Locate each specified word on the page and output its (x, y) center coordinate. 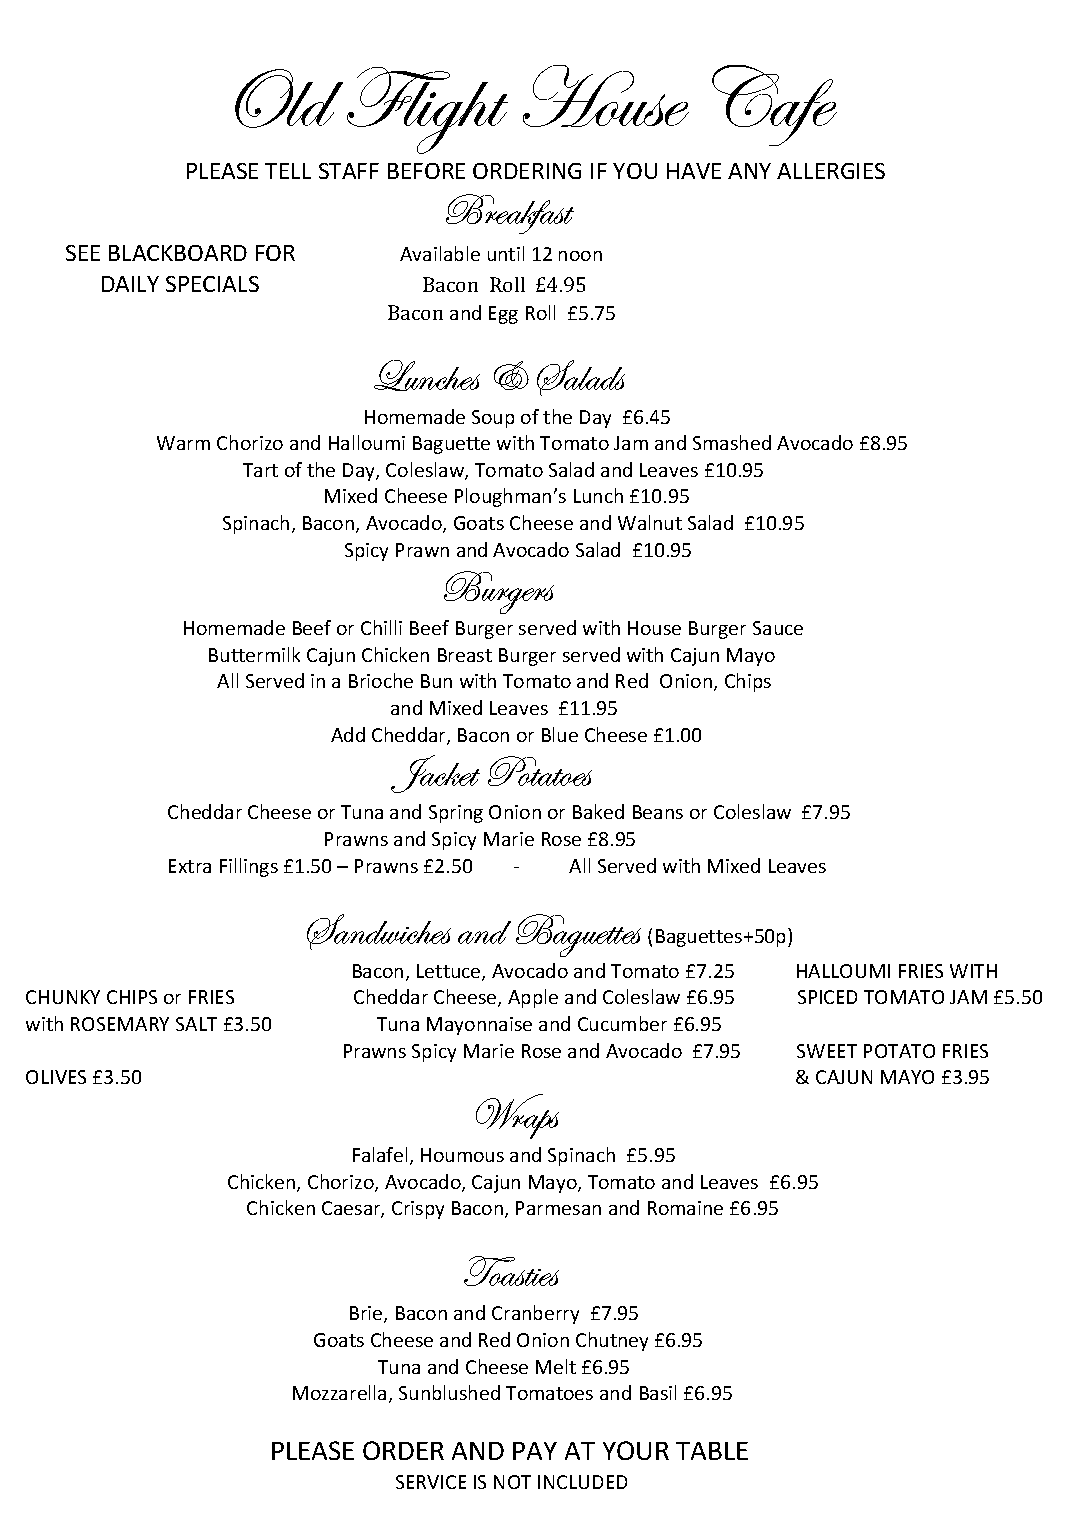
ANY (749, 171)
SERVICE (431, 1482)
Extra (190, 866)
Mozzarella (339, 1392)
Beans (658, 812)
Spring (456, 814)
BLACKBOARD (178, 253)
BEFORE (426, 171)
